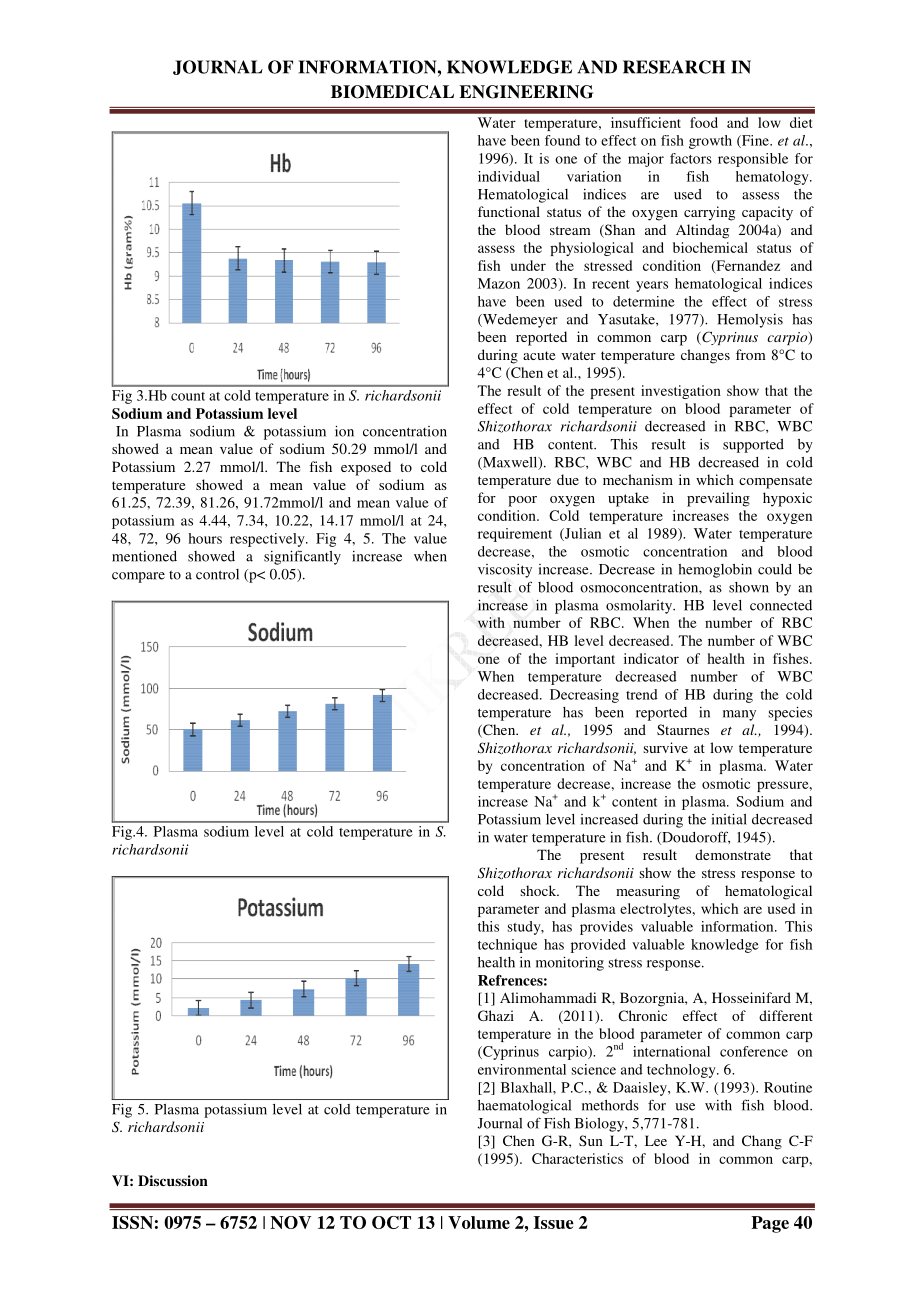 The height and width of the document is (1308, 924). Describe the element at coordinates (505, 571) in the document. I see `viscosity` at that location.
